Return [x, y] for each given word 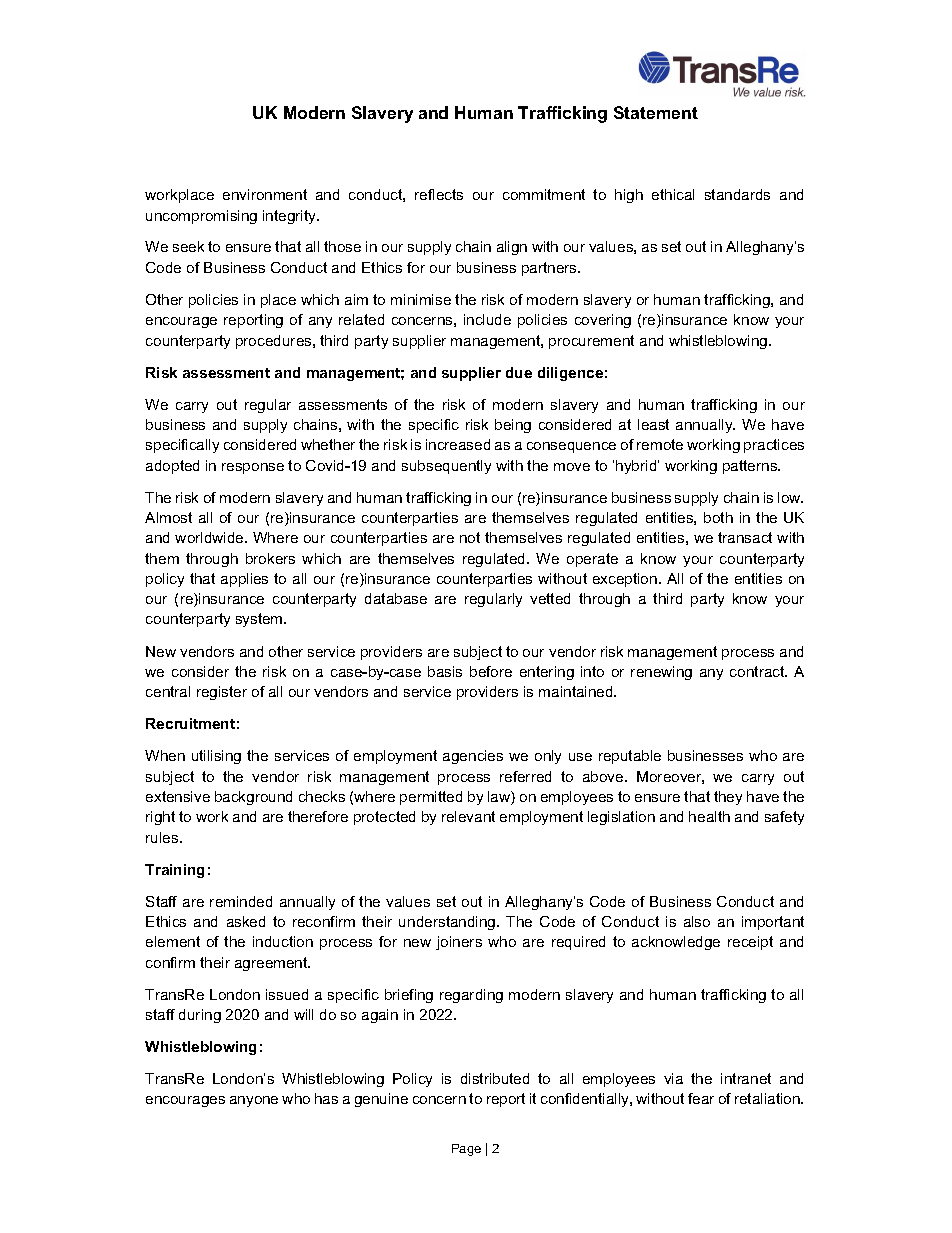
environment [265, 194]
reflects [439, 194]
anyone [254, 1101]
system [260, 620]
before [491, 671]
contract [758, 671]
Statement [656, 112]
